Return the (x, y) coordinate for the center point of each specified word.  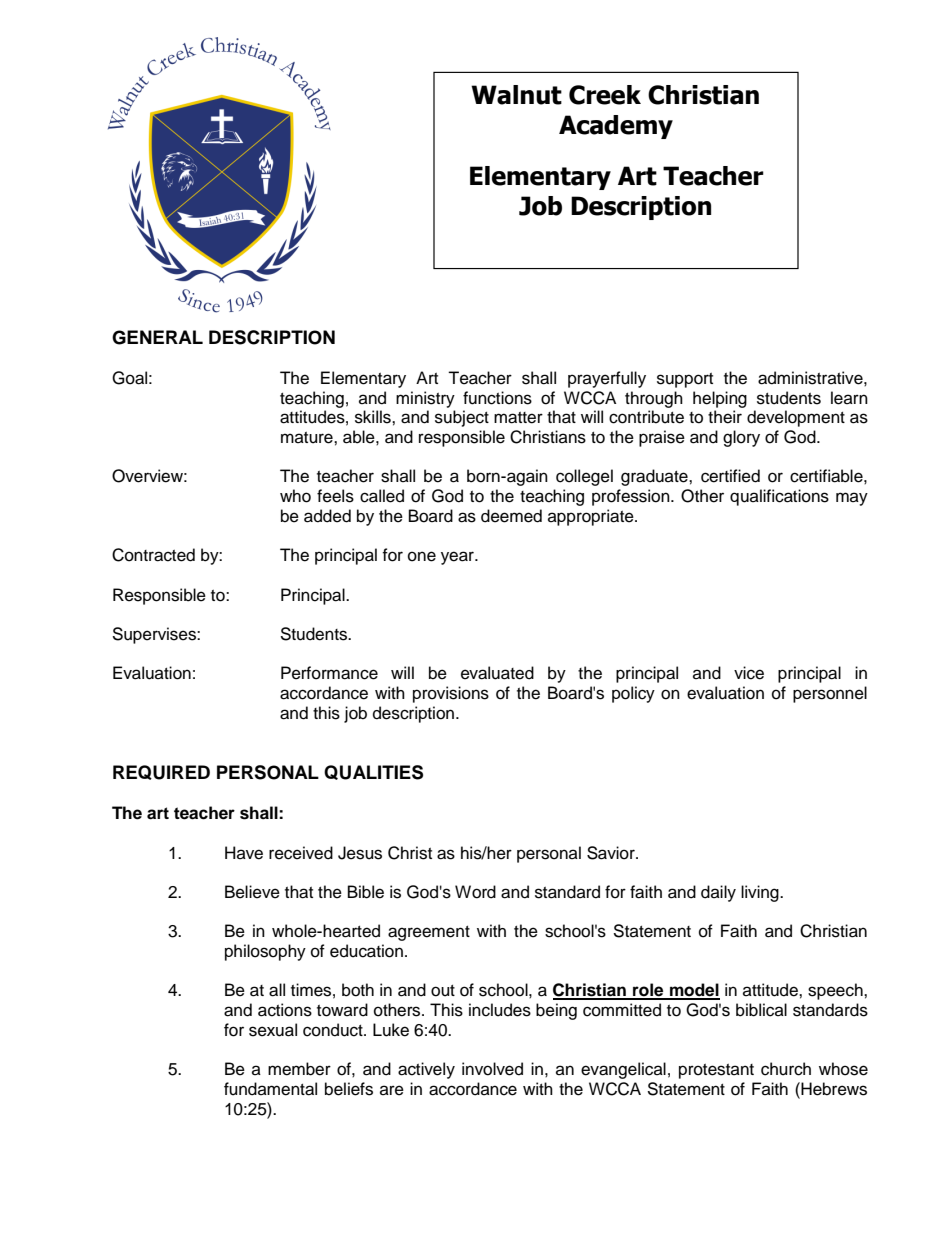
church (786, 1069)
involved (492, 1069)
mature (308, 438)
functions (497, 398)
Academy (616, 127)
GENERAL (157, 337)
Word (475, 892)
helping (720, 399)
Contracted (153, 555)
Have (244, 853)
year (458, 558)
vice (749, 673)
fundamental (270, 1089)
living (761, 893)
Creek (605, 95)
